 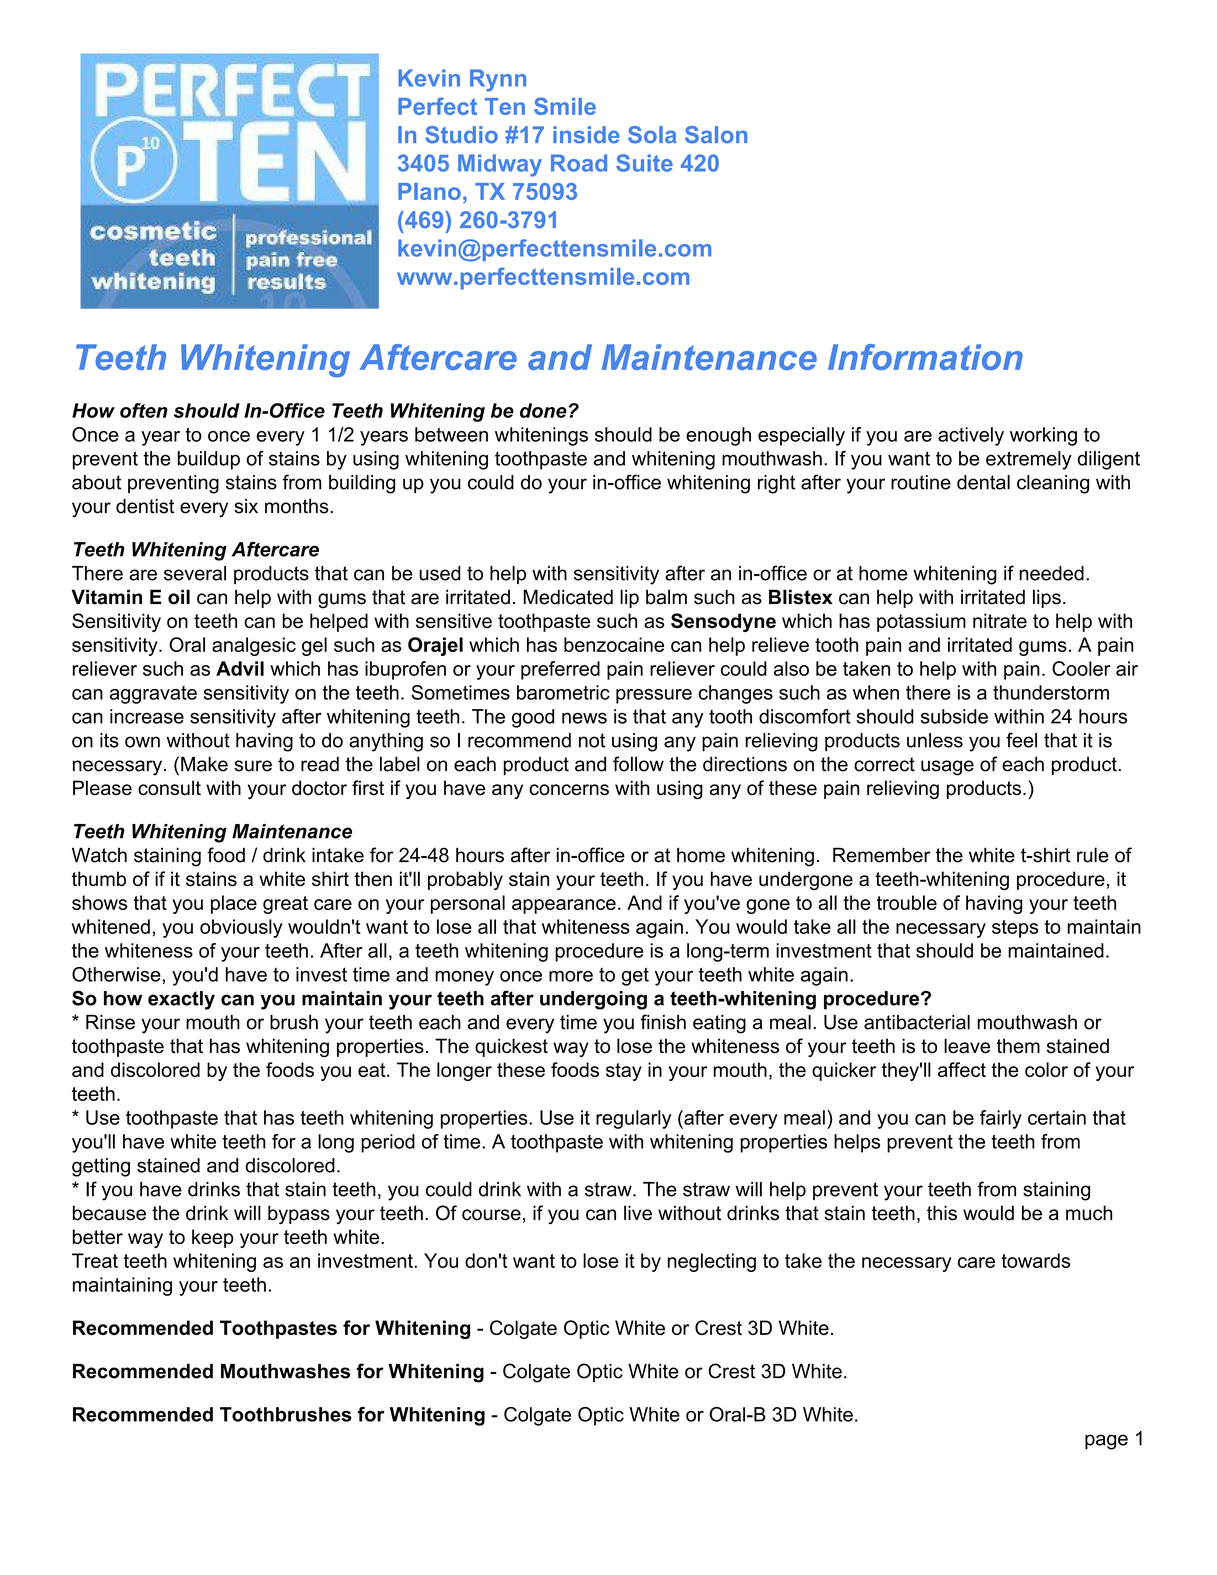 What do you see at coordinates (711, 1262) in the screenshot?
I see `neglecting` at bounding box center [711, 1262].
